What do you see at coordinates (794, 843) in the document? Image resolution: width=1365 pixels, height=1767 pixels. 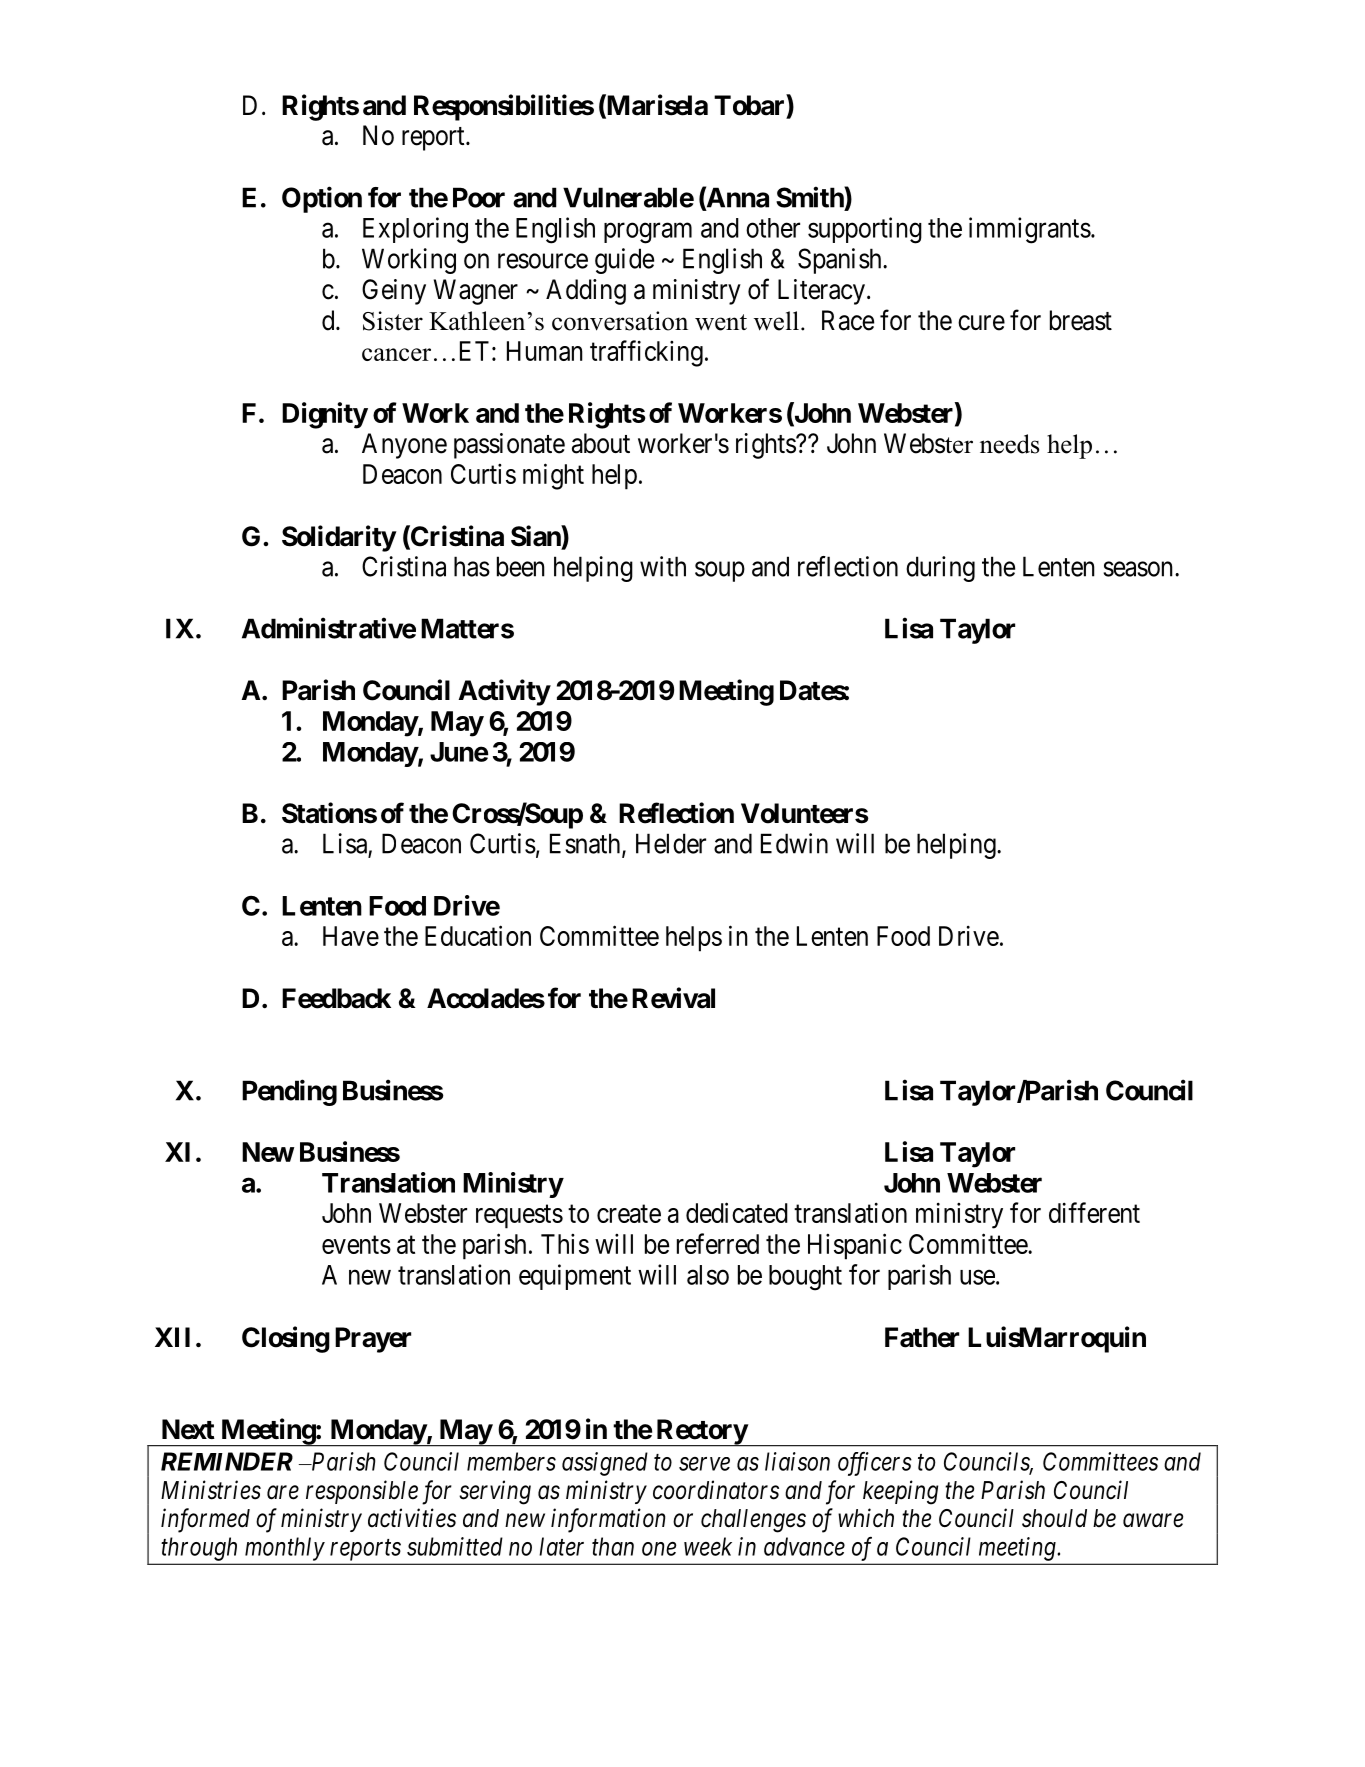 I see `Edwin` at bounding box center [794, 843].
